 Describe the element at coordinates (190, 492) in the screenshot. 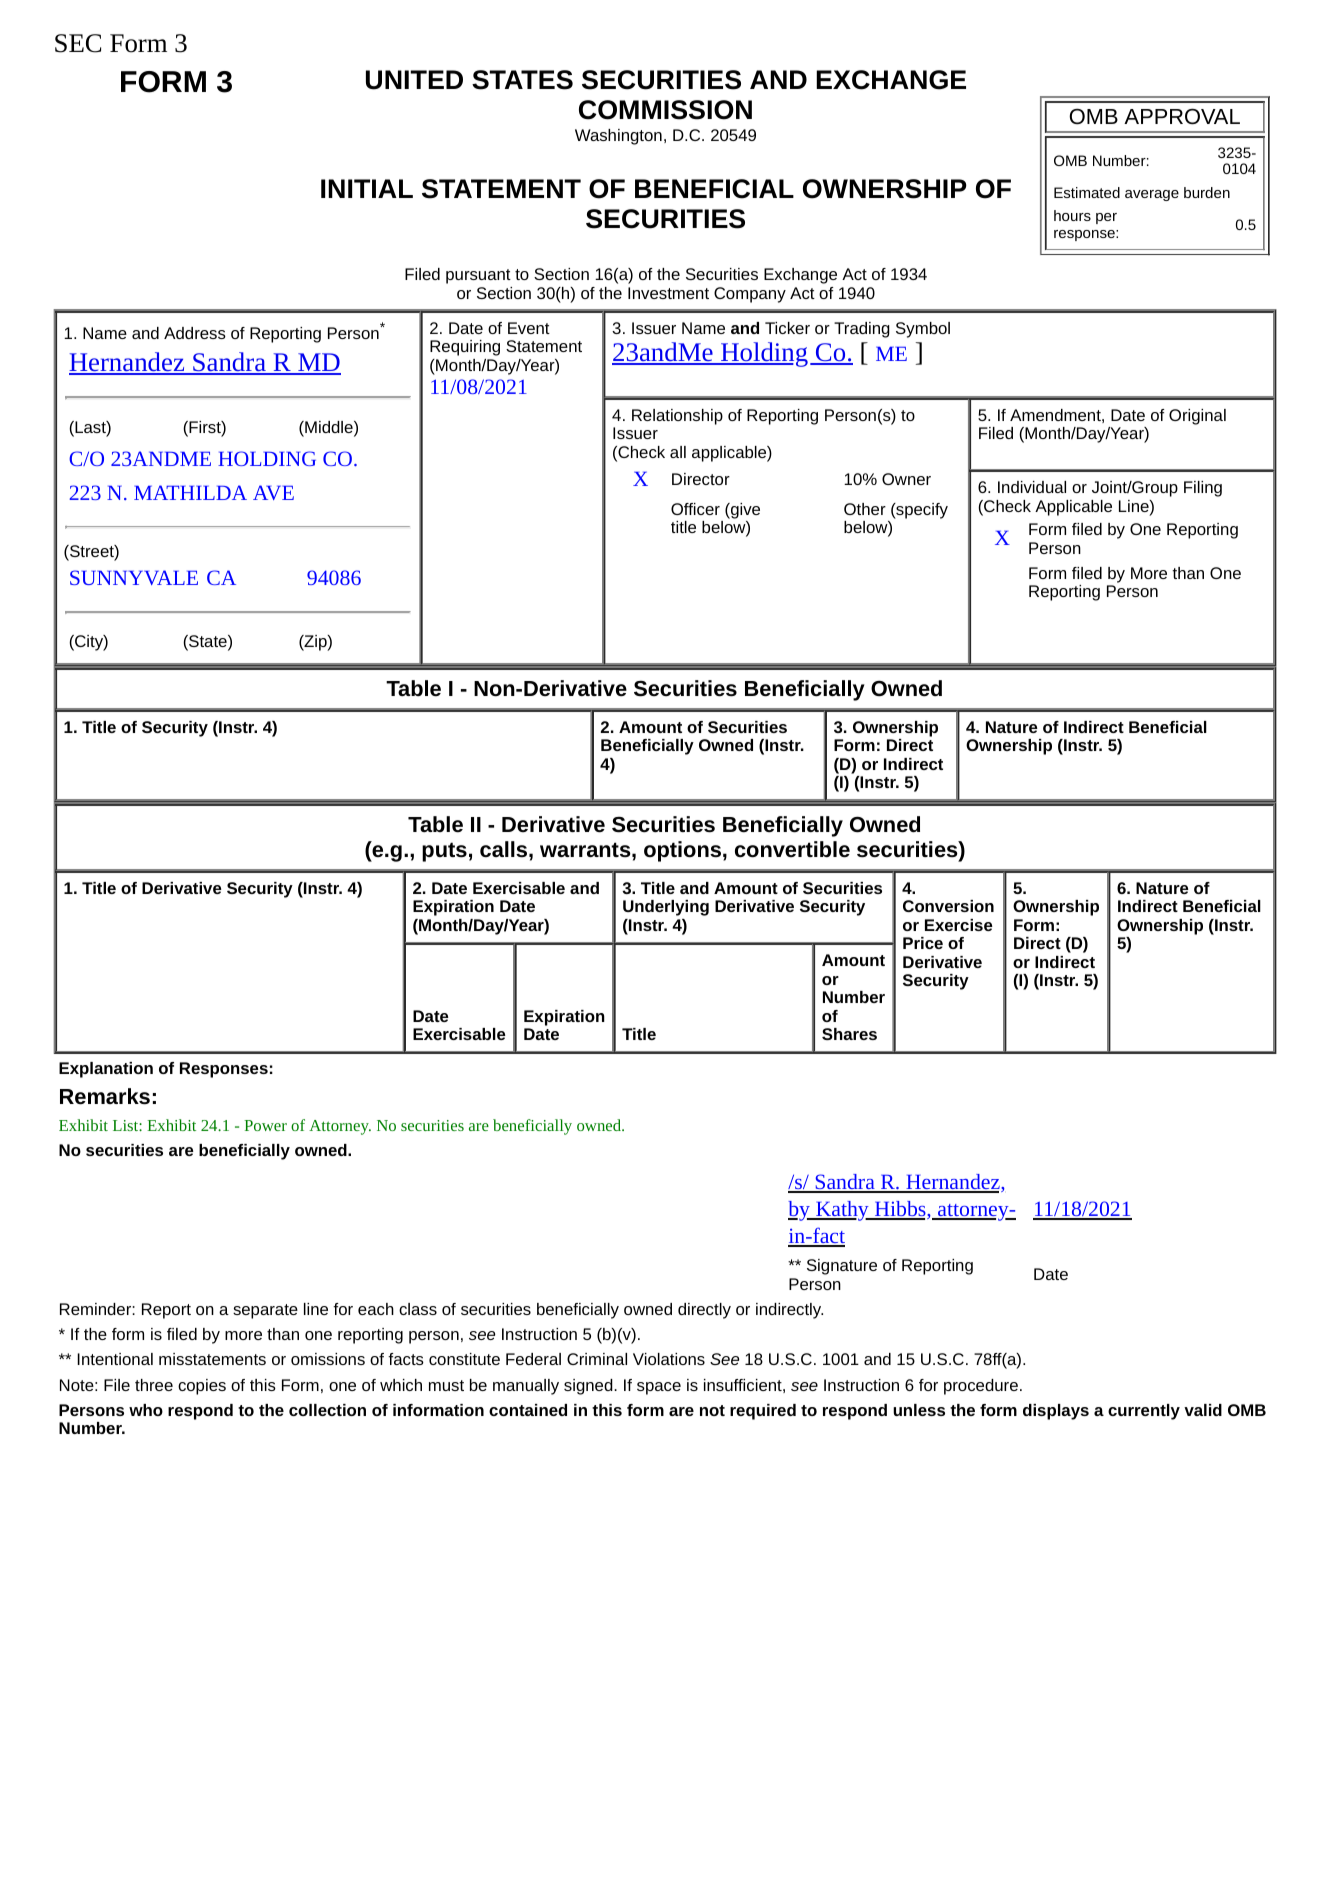

I see `MATHILDA` at that location.
